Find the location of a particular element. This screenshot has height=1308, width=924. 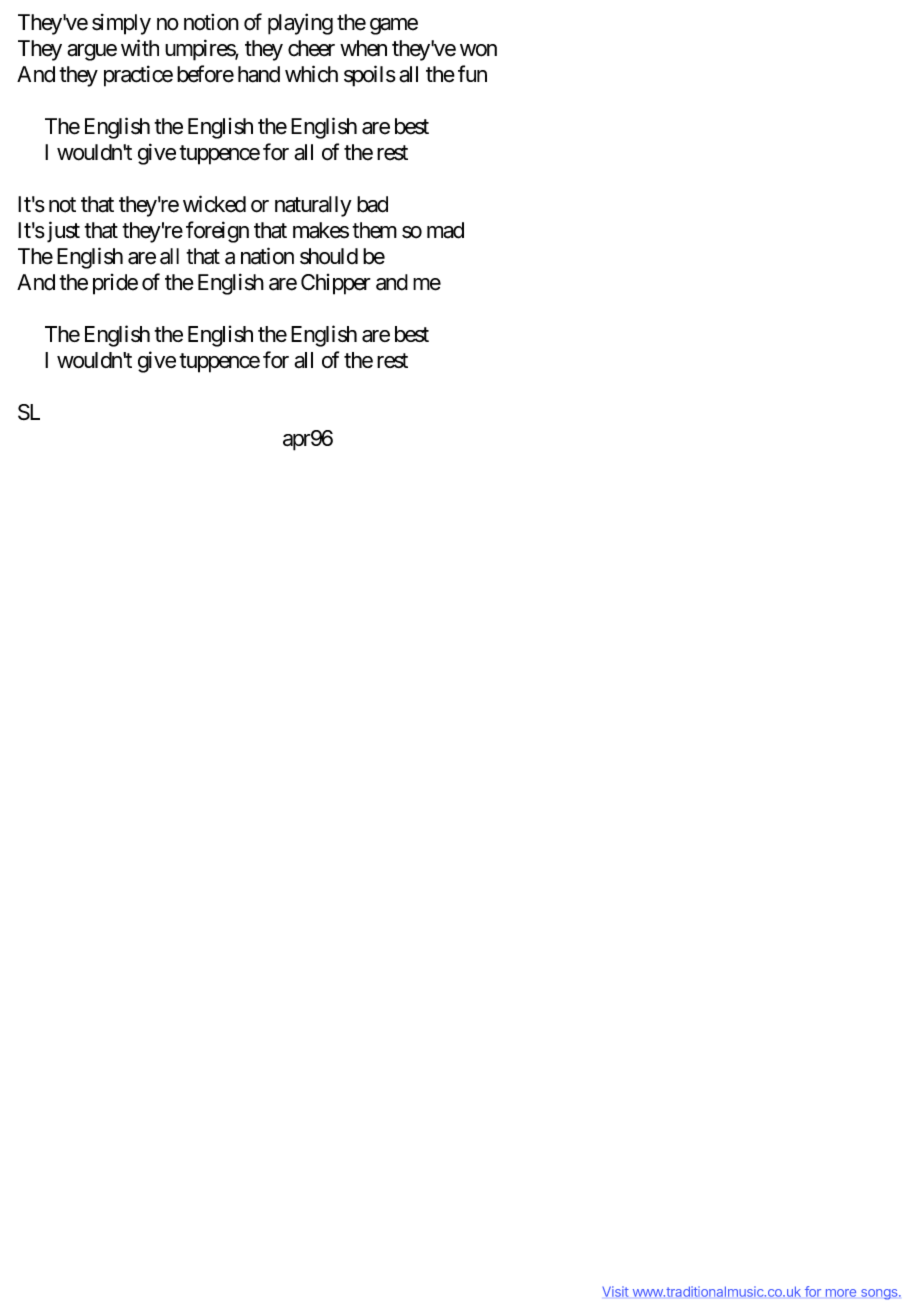

naturally is located at coordinates (313, 206).
